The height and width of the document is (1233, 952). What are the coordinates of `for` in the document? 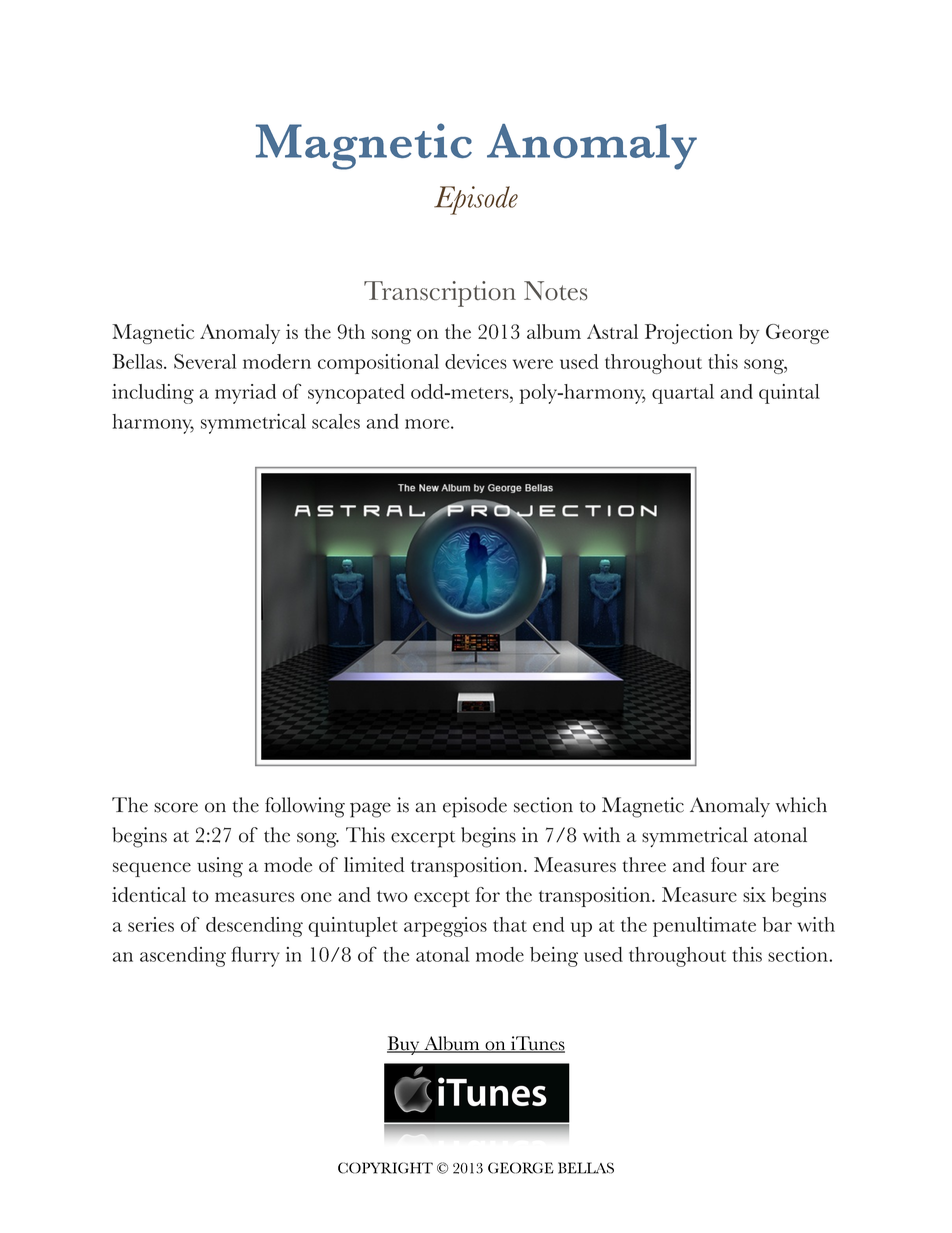 It's located at (487, 894).
